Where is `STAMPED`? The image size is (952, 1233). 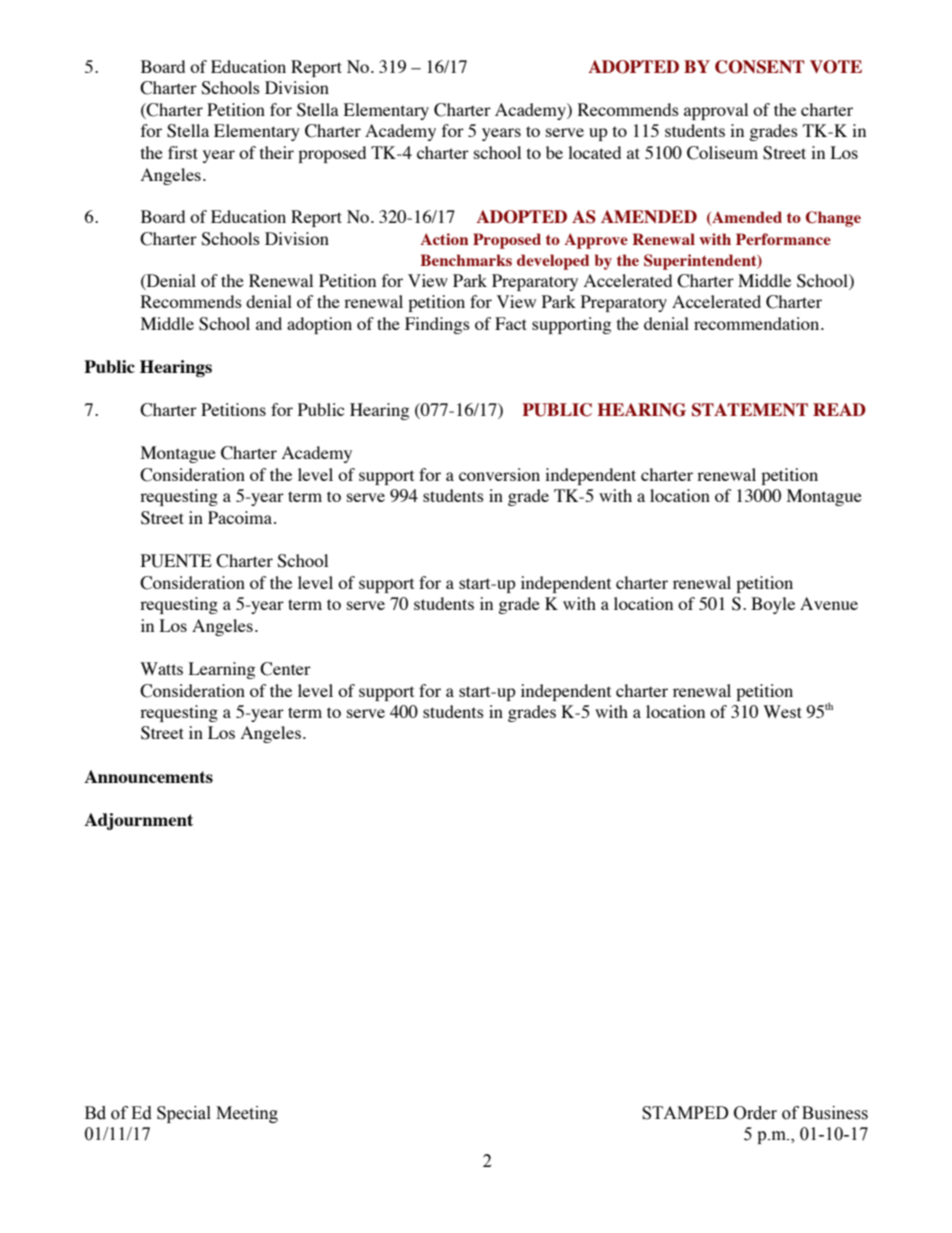 STAMPED is located at coordinates (685, 1113).
